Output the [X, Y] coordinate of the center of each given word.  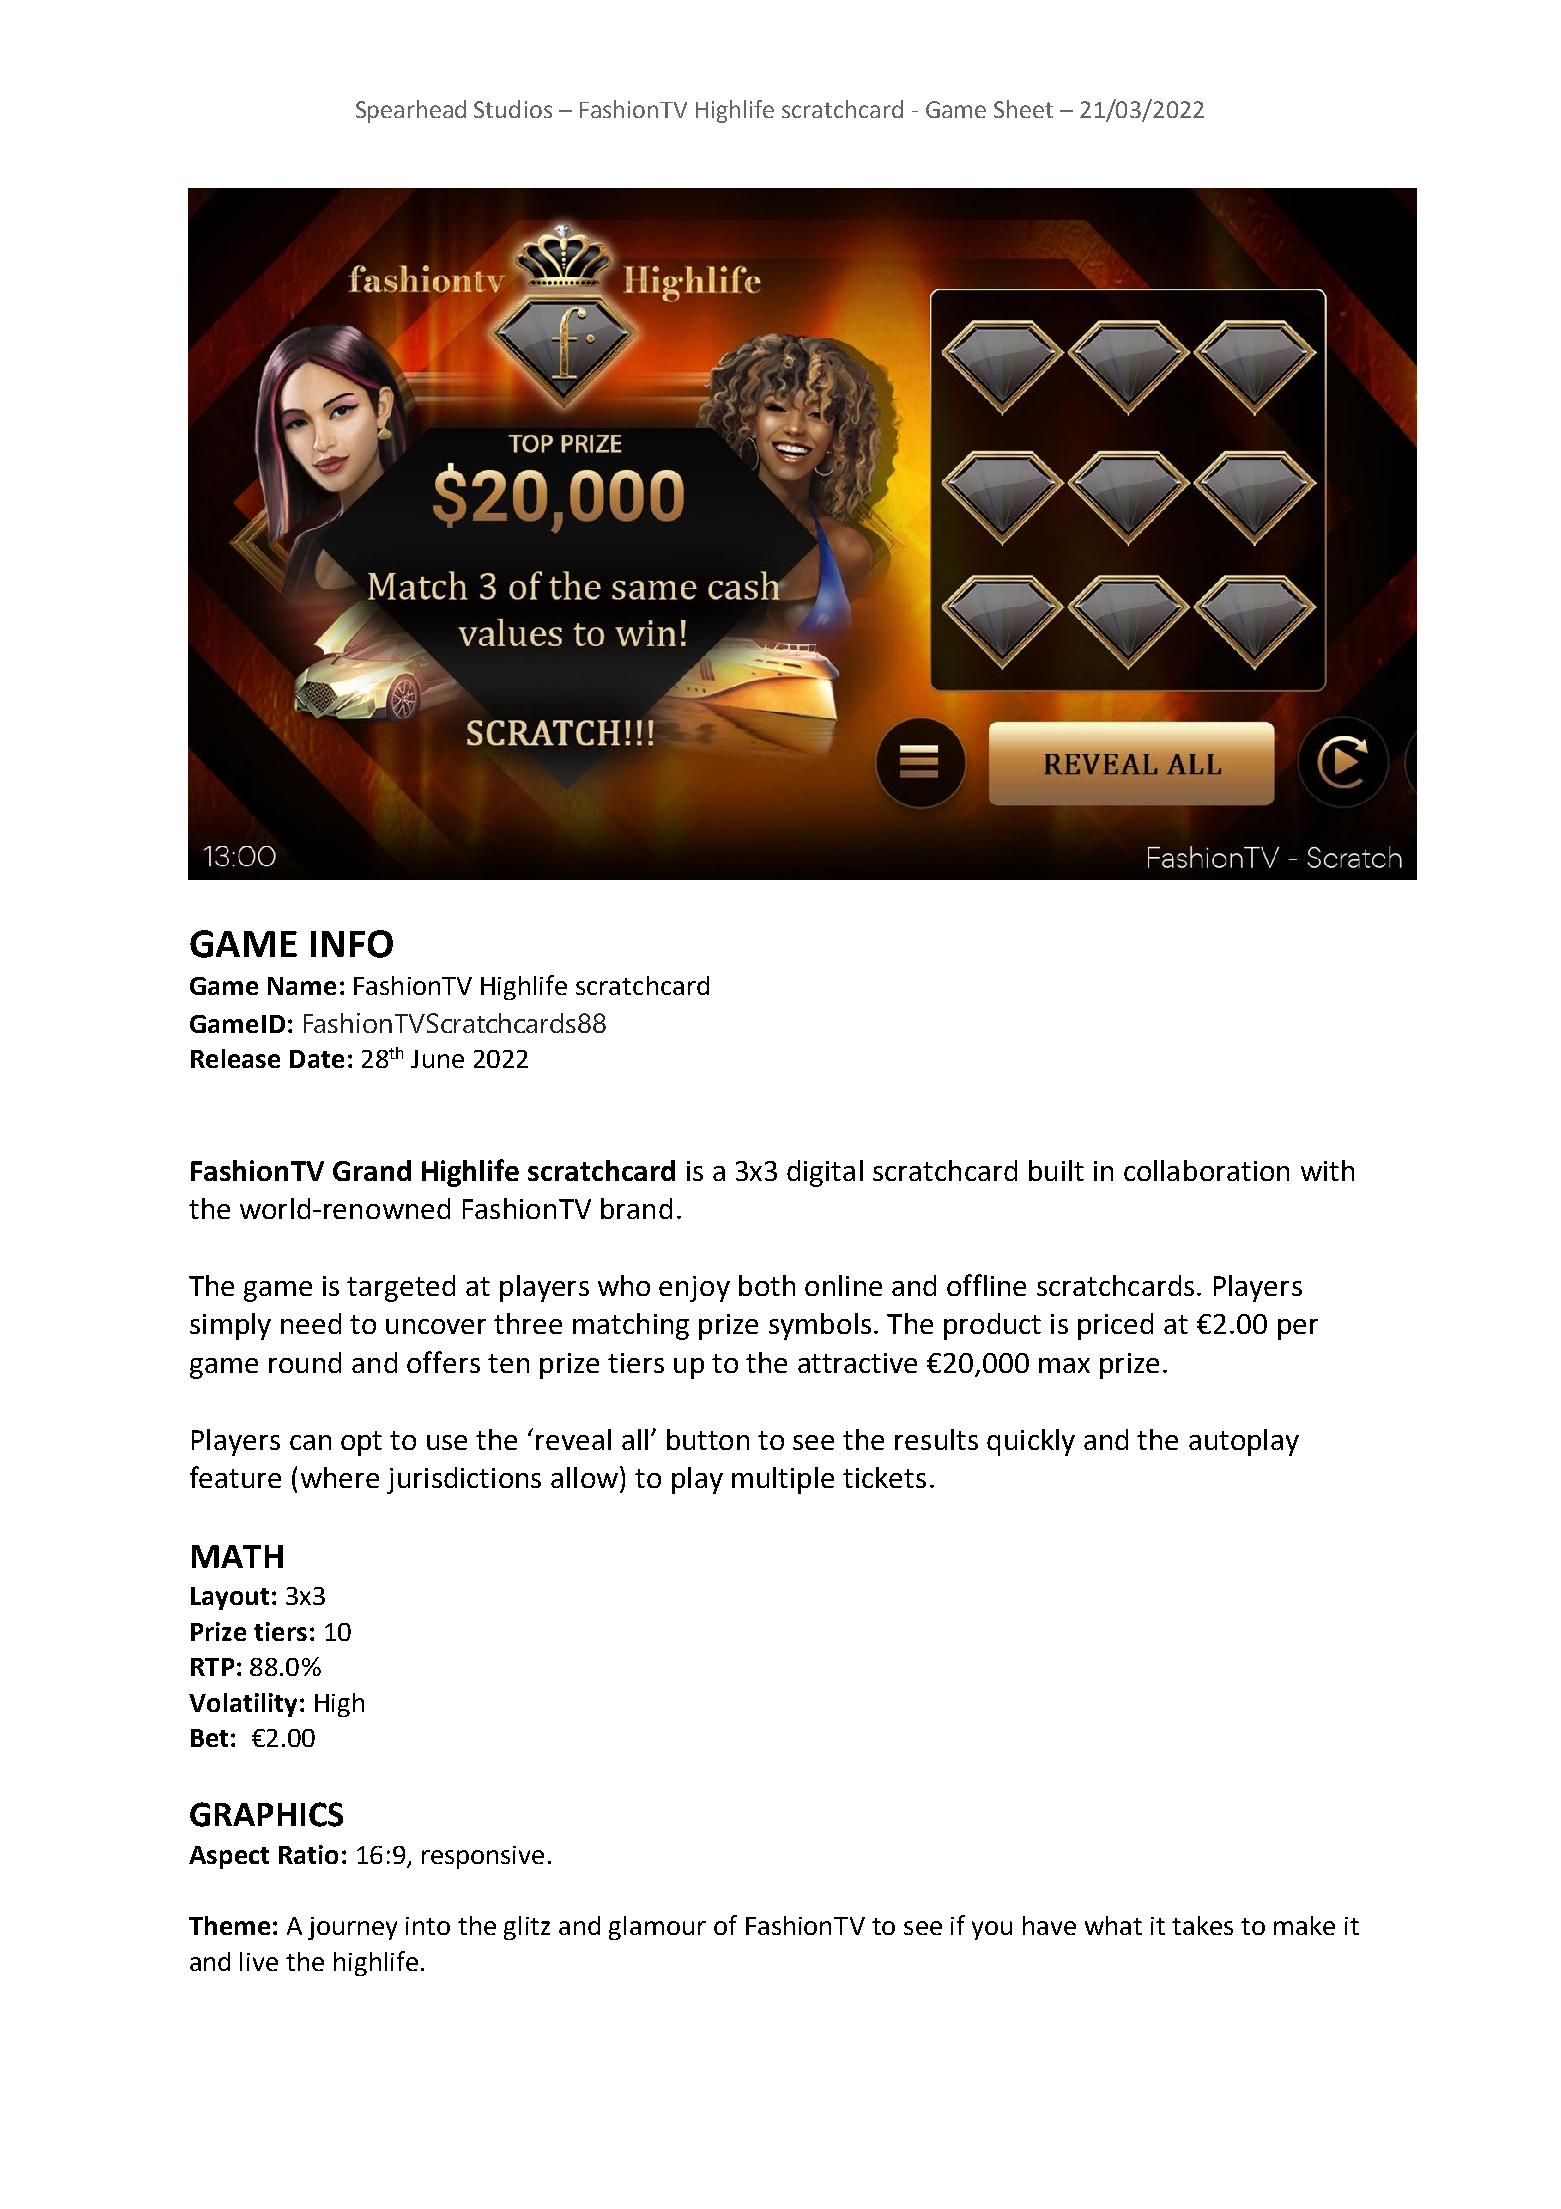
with [1327, 1170]
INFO [352, 944]
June [437, 1059]
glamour [657, 1928]
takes [1202, 1925]
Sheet [1023, 109]
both [767, 1285]
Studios [513, 109]
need [311, 1323]
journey [352, 1928]
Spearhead [411, 111]
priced [1115, 1326]
